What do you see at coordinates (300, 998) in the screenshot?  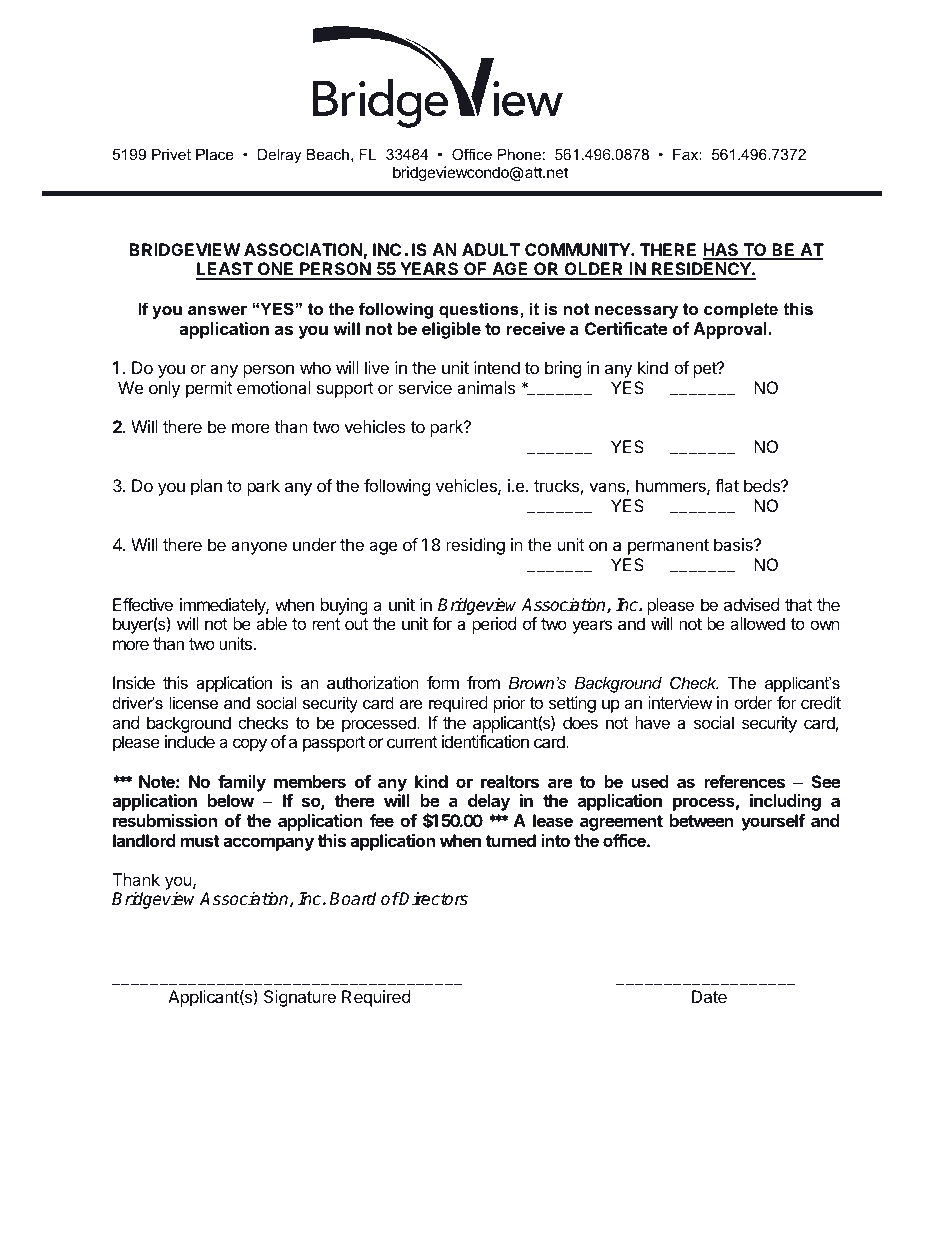 I see `Signature` at bounding box center [300, 998].
